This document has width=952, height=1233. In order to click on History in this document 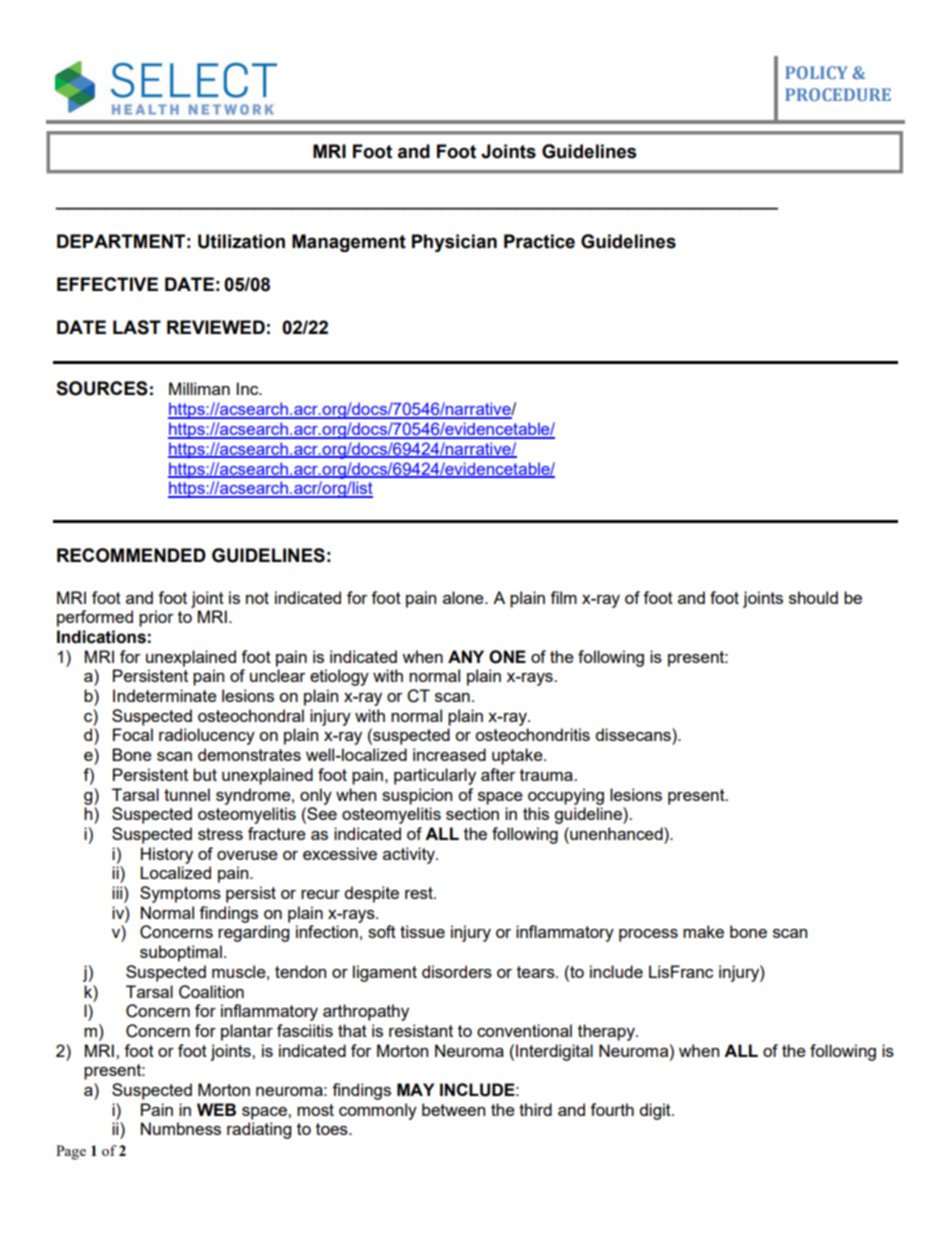, I will do `click(167, 855)`.
